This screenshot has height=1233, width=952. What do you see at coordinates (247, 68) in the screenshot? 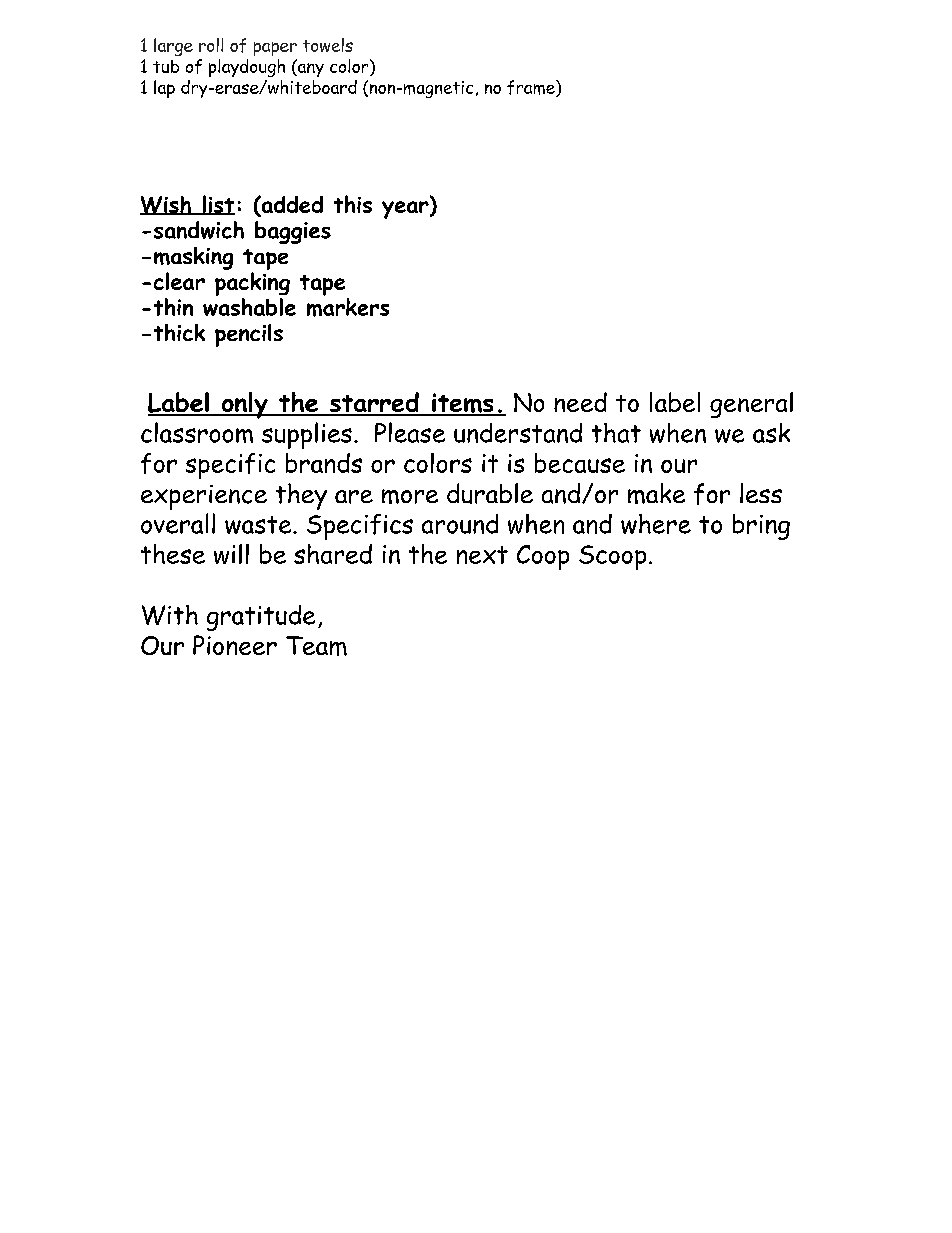
I see `playdough` at bounding box center [247, 68].
